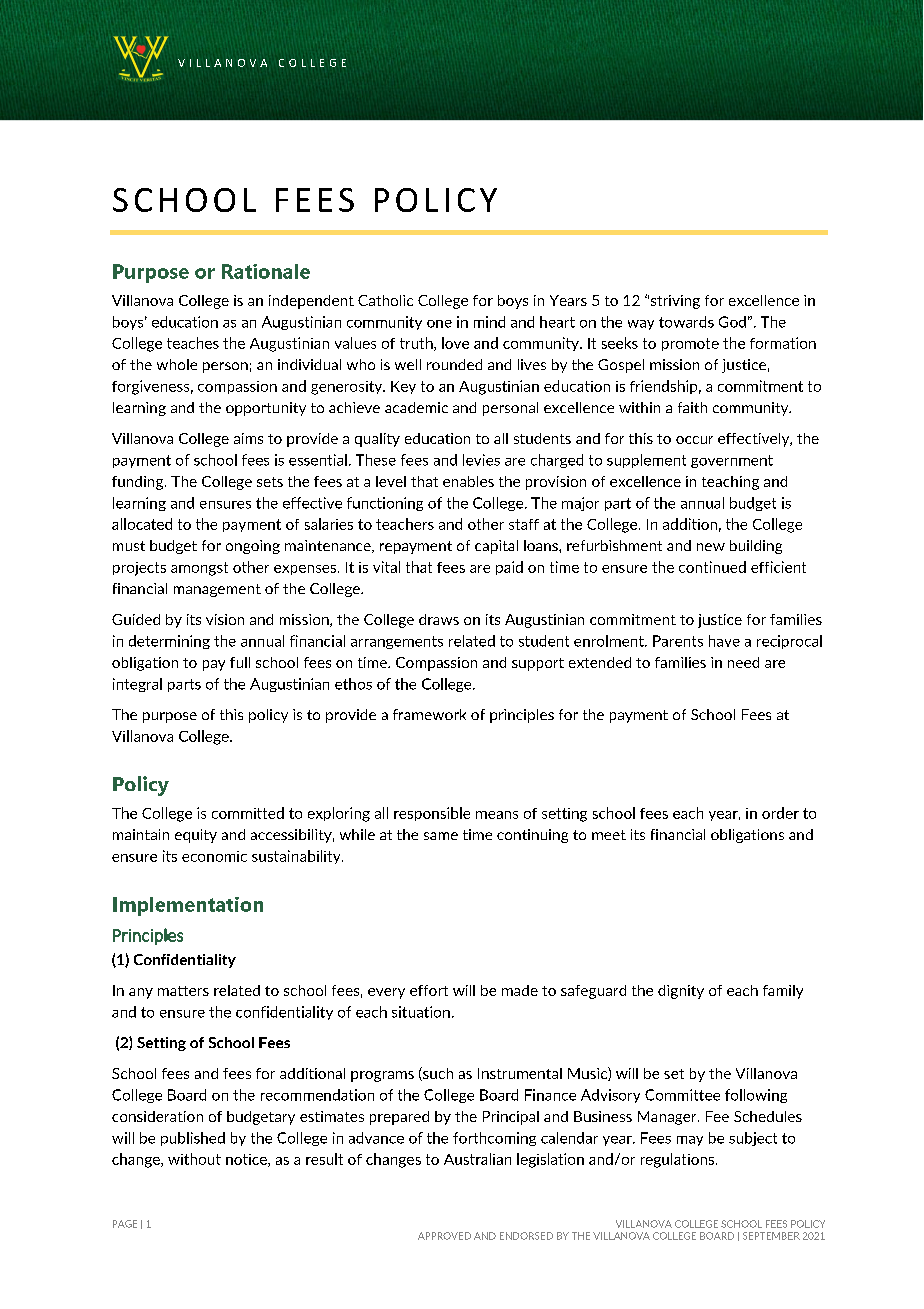 This page has height=1309, width=924. What do you see at coordinates (266, 271) in the page?
I see `Rationale` at bounding box center [266, 271].
